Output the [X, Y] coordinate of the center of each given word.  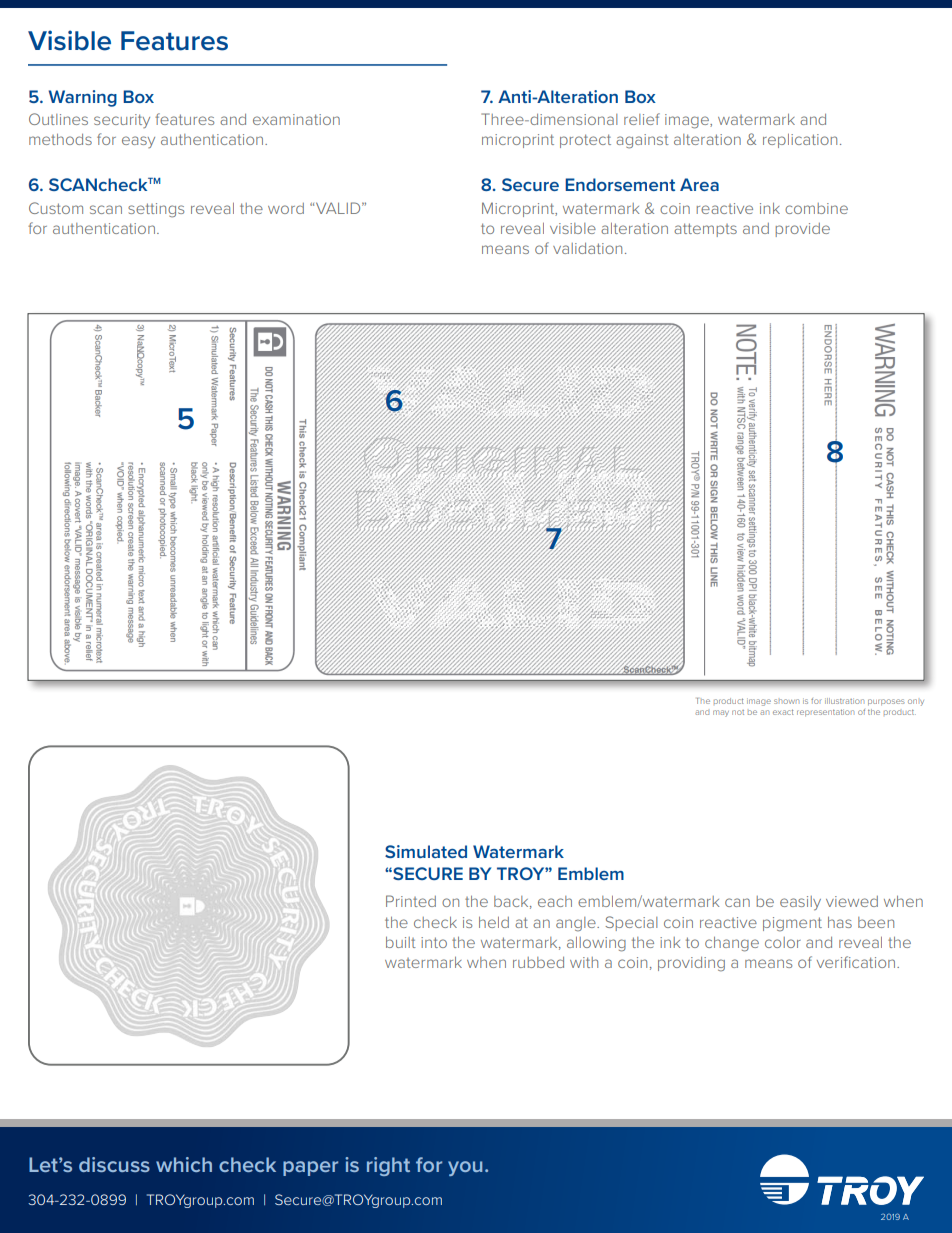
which [184, 1164]
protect [585, 141]
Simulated [426, 851]
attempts [705, 230]
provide [803, 230]
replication [800, 141]
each [555, 901]
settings [156, 210]
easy [138, 142]
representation [825, 712]
